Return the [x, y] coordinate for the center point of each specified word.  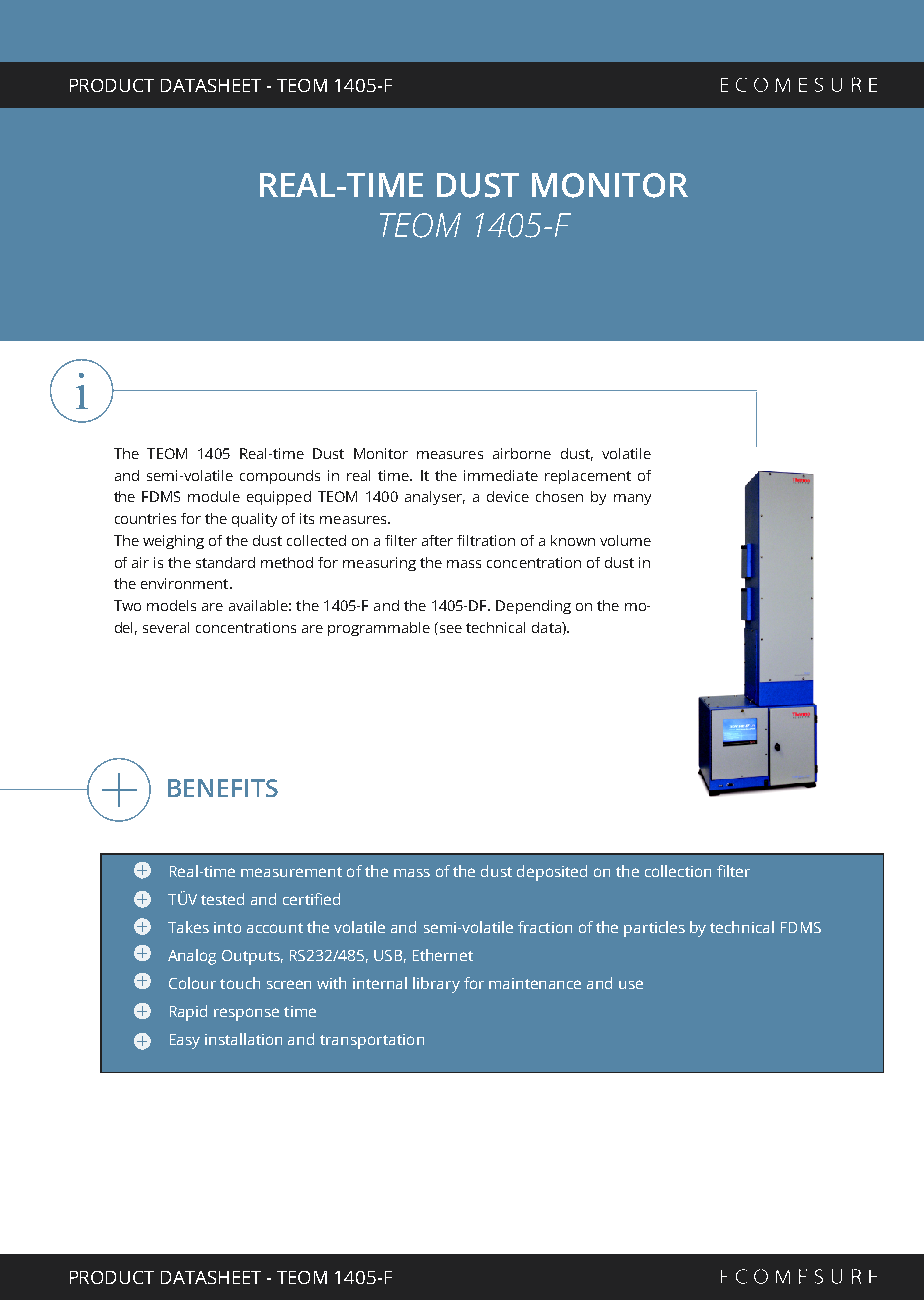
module [214, 496]
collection [678, 871]
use [631, 984]
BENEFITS [223, 788]
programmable [379, 629]
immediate [501, 475]
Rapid [188, 1013]
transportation [372, 1041]
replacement [588, 477]
